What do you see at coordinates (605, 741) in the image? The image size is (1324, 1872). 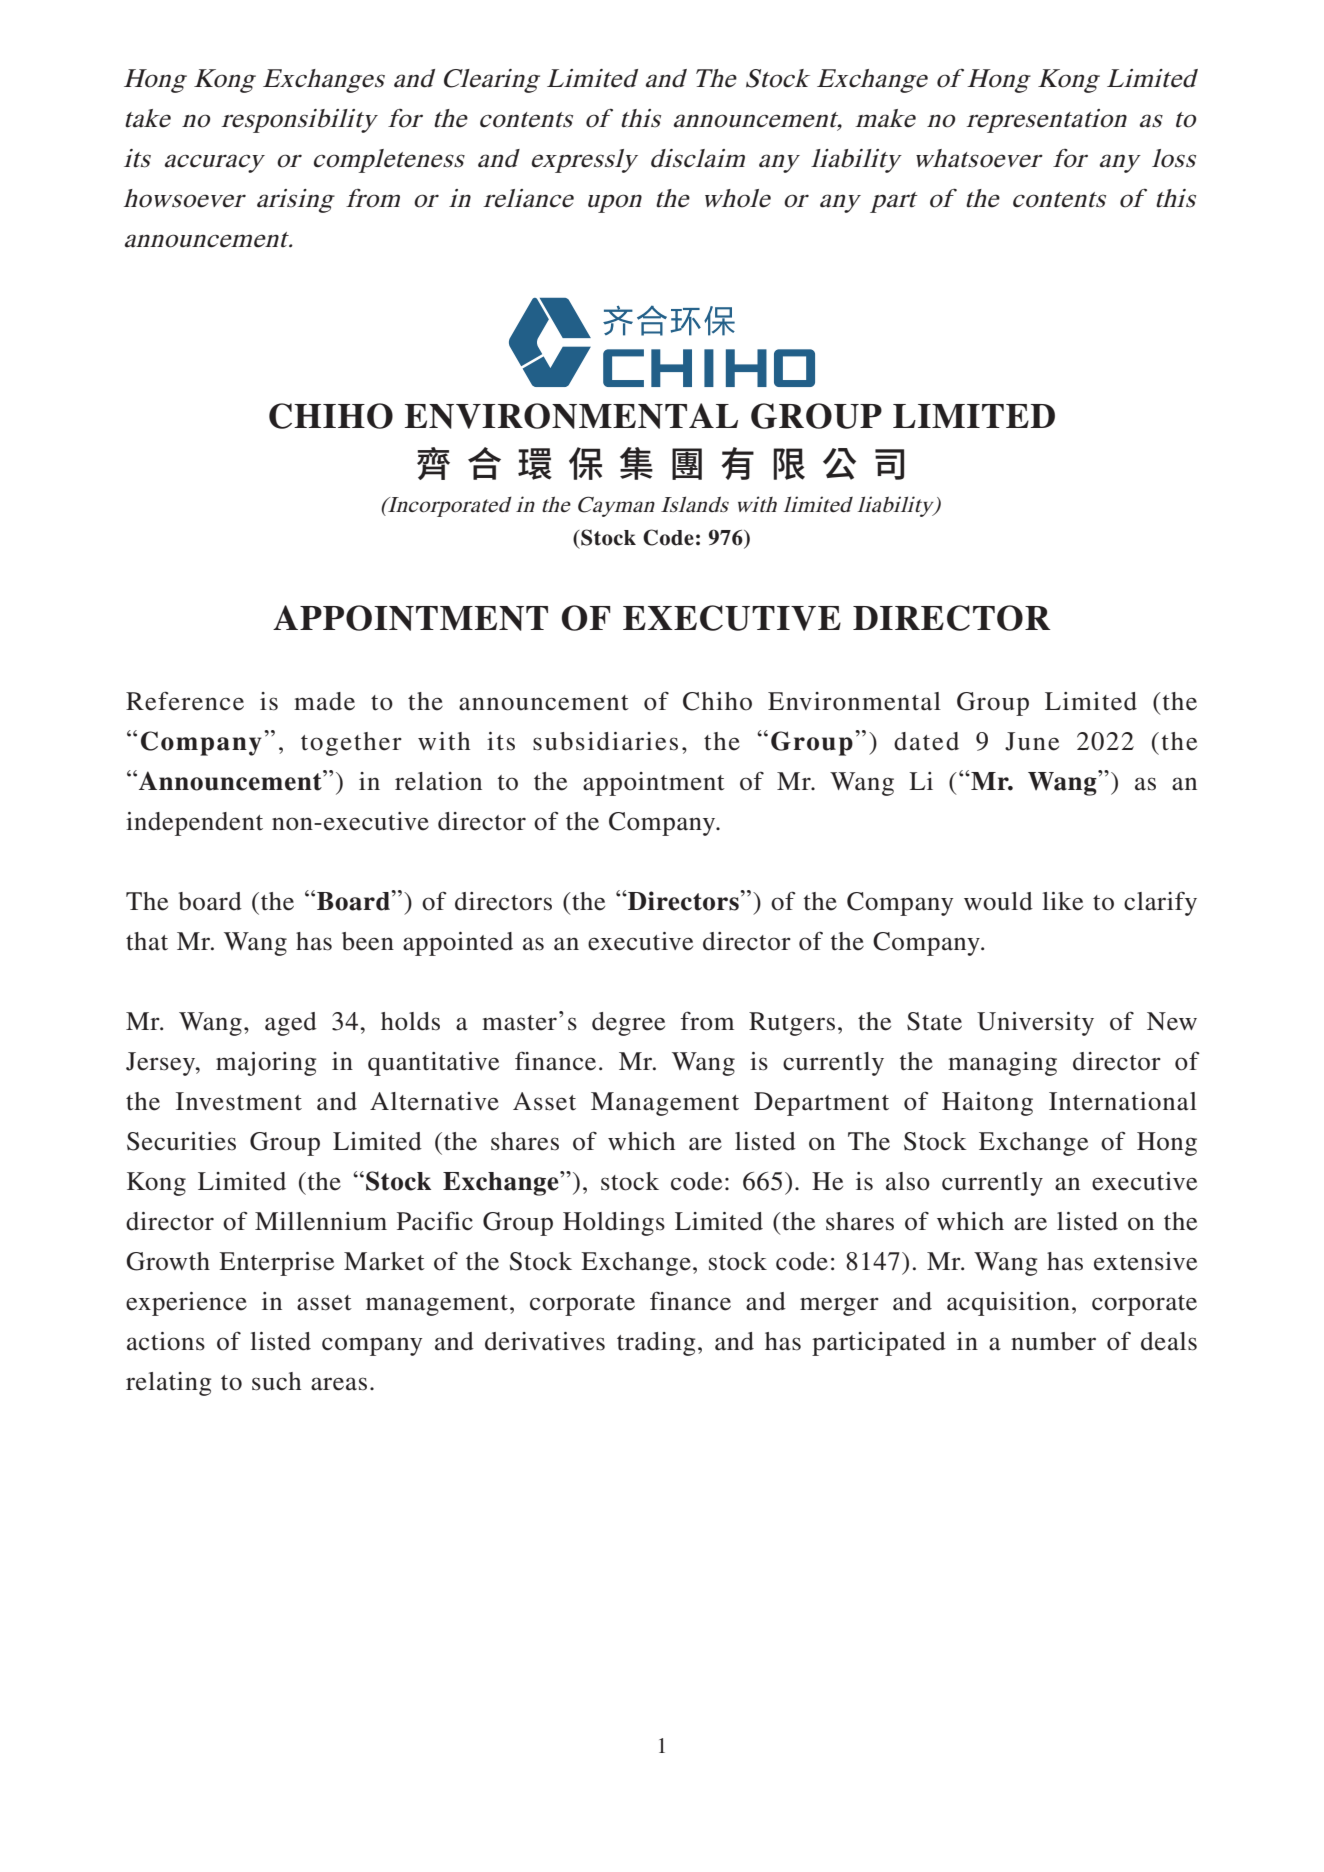 I see `subsidiaries` at bounding box center [605, 741].
